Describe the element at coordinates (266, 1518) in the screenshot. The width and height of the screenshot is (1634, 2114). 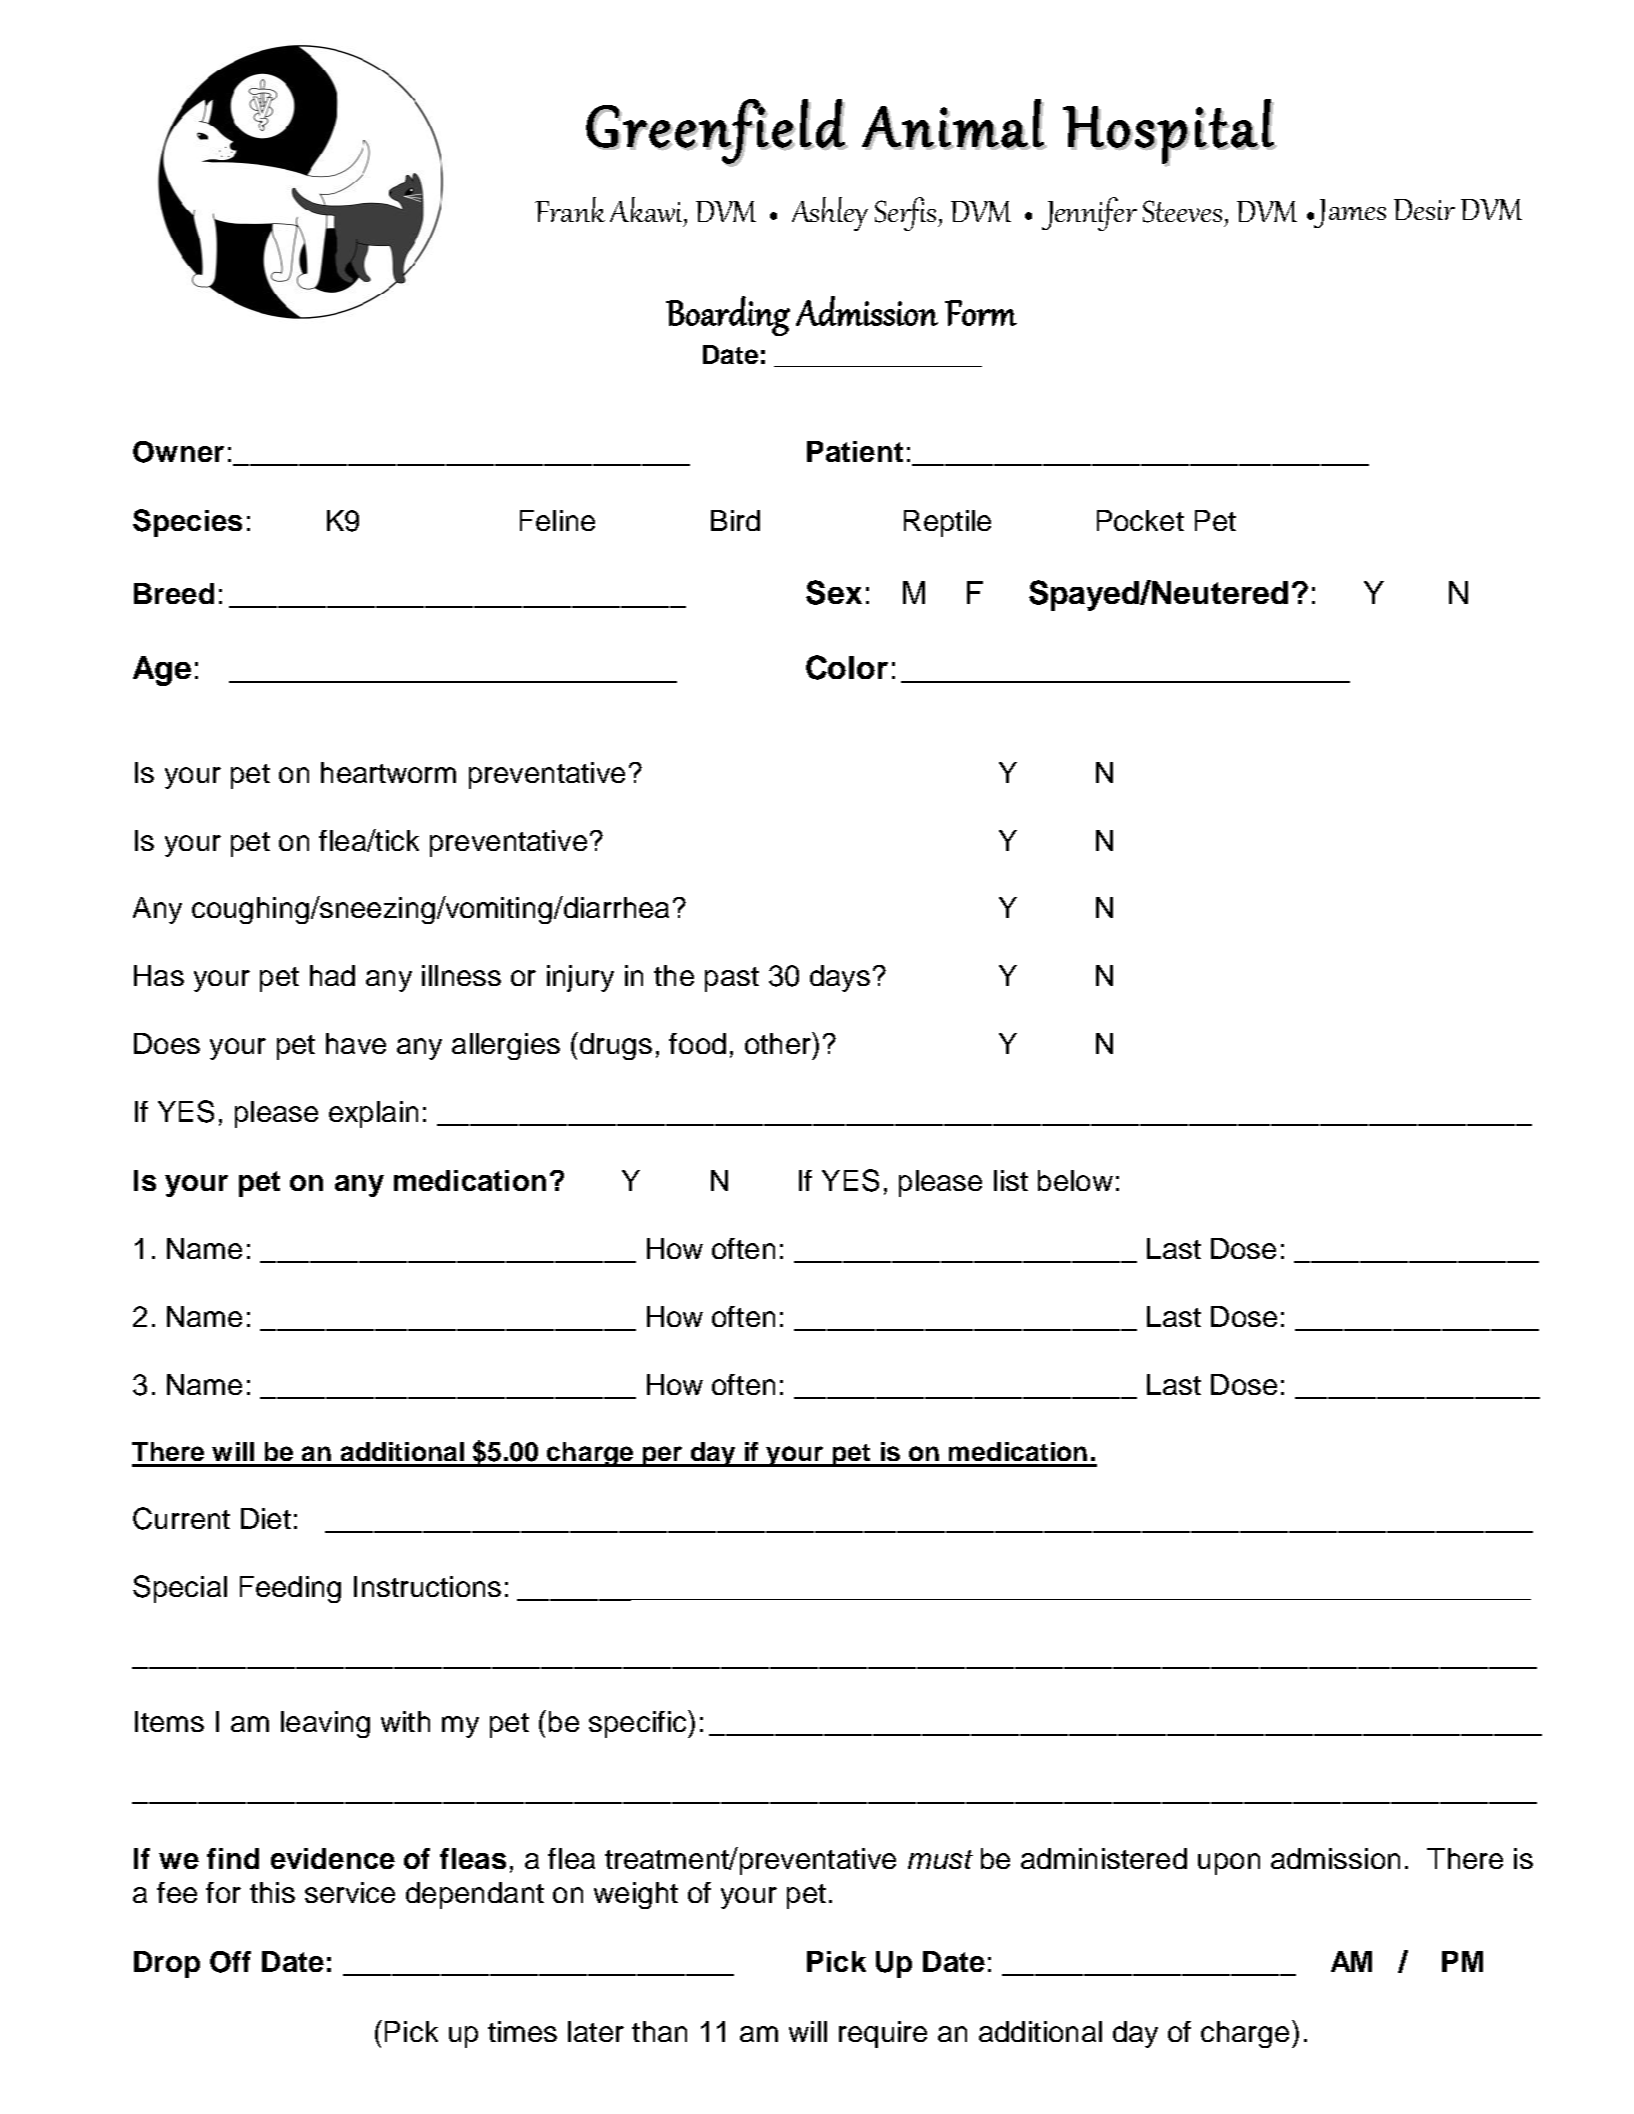
I see `Diet` at that location.
